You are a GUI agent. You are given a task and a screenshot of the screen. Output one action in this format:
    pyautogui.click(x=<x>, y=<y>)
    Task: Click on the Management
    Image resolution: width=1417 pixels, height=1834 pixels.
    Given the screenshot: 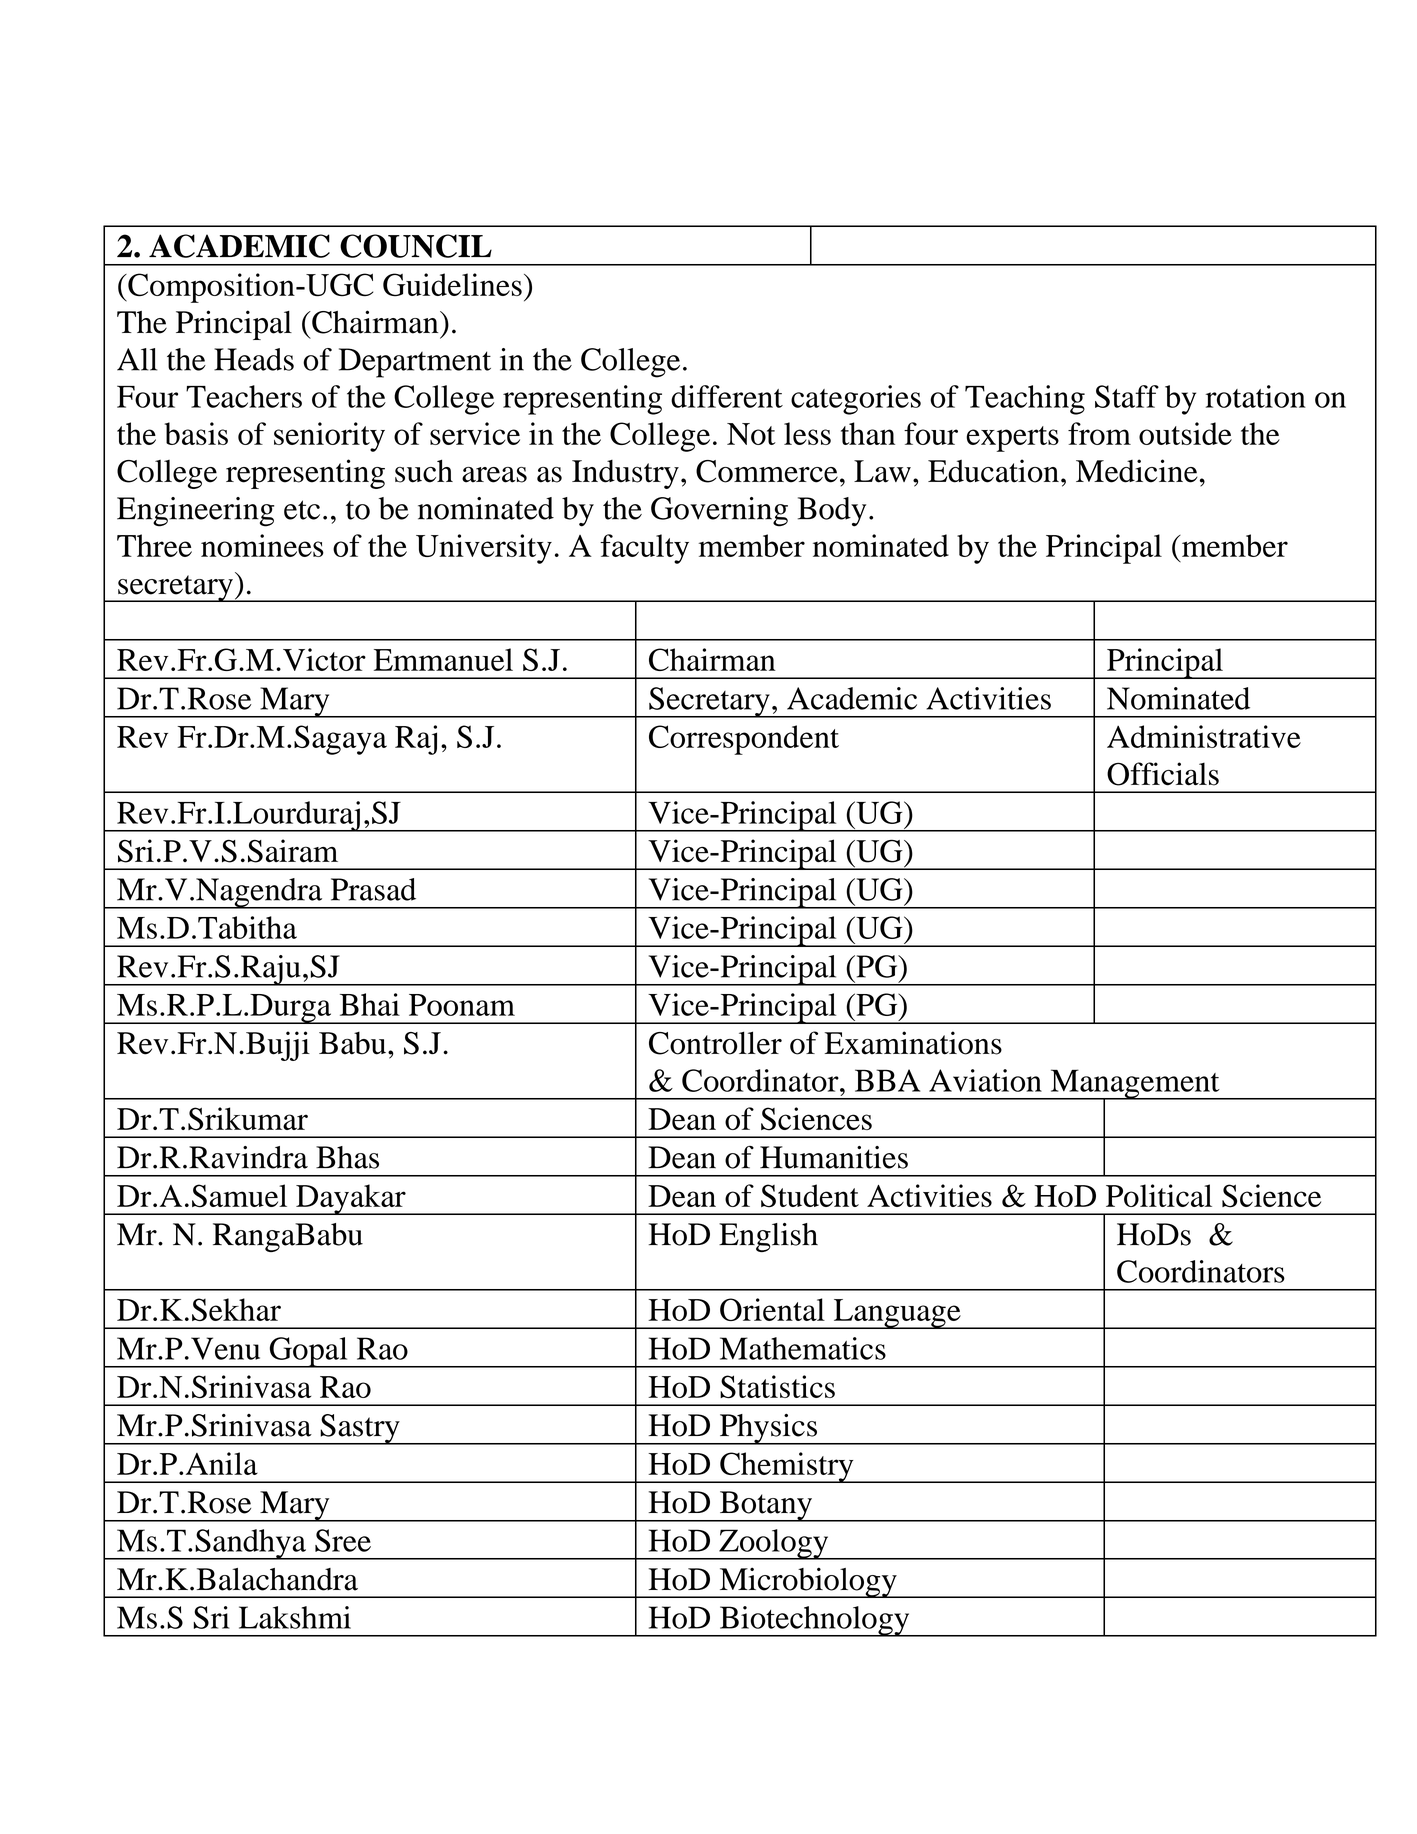 What is the action you would take?
    pyautogui.click(x=1135, y=1085)
